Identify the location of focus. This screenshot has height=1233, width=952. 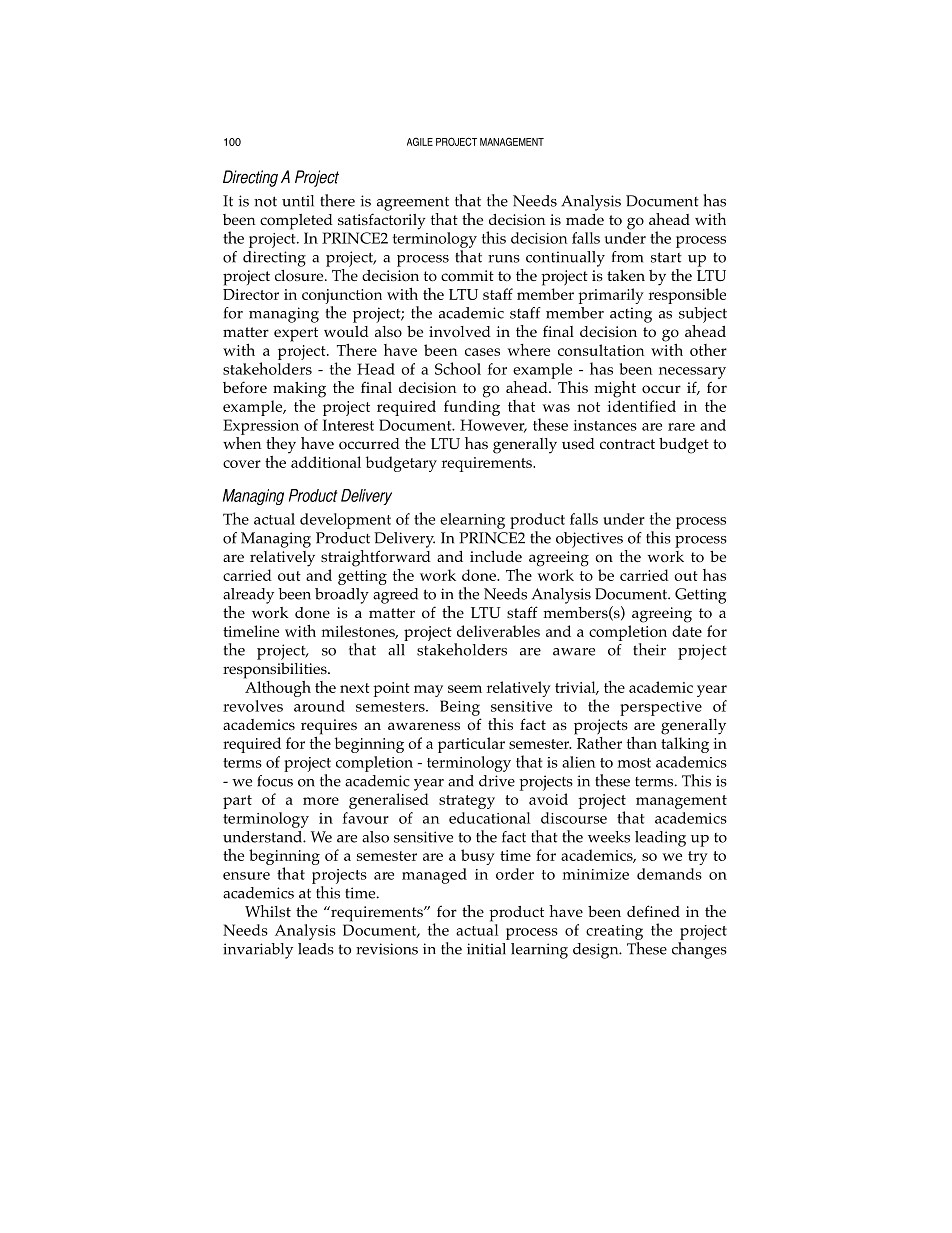
(275, 781).
